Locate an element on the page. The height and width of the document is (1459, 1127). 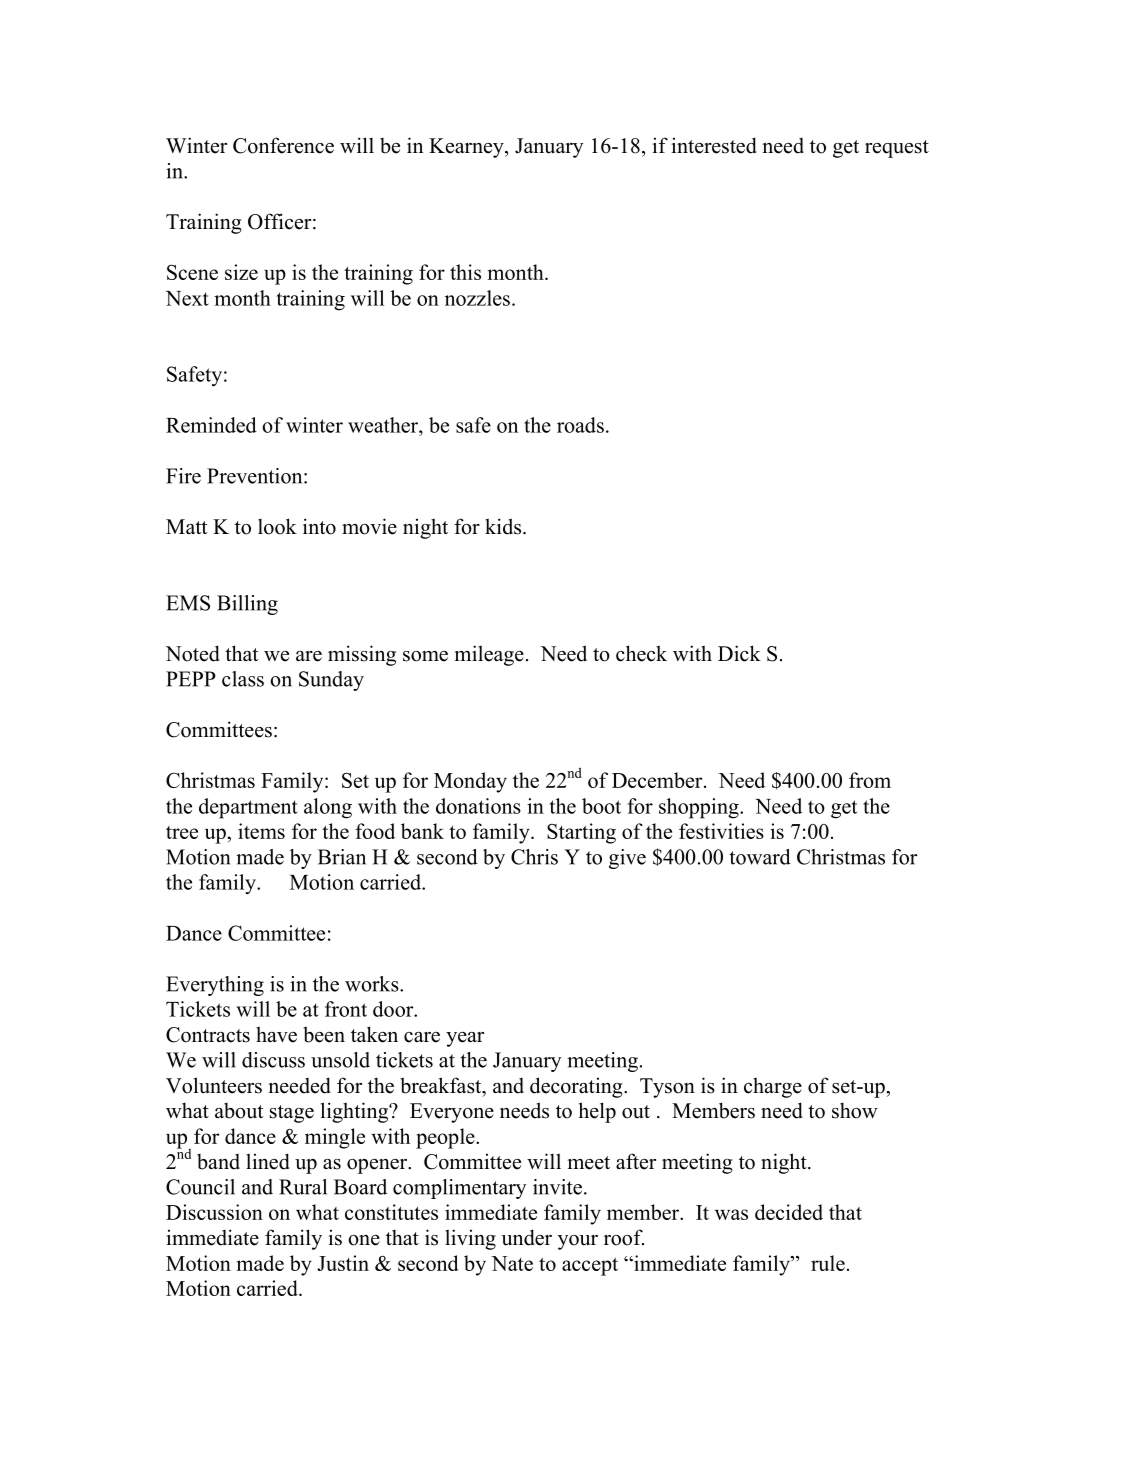
look is located at coordinates (277, 526).
